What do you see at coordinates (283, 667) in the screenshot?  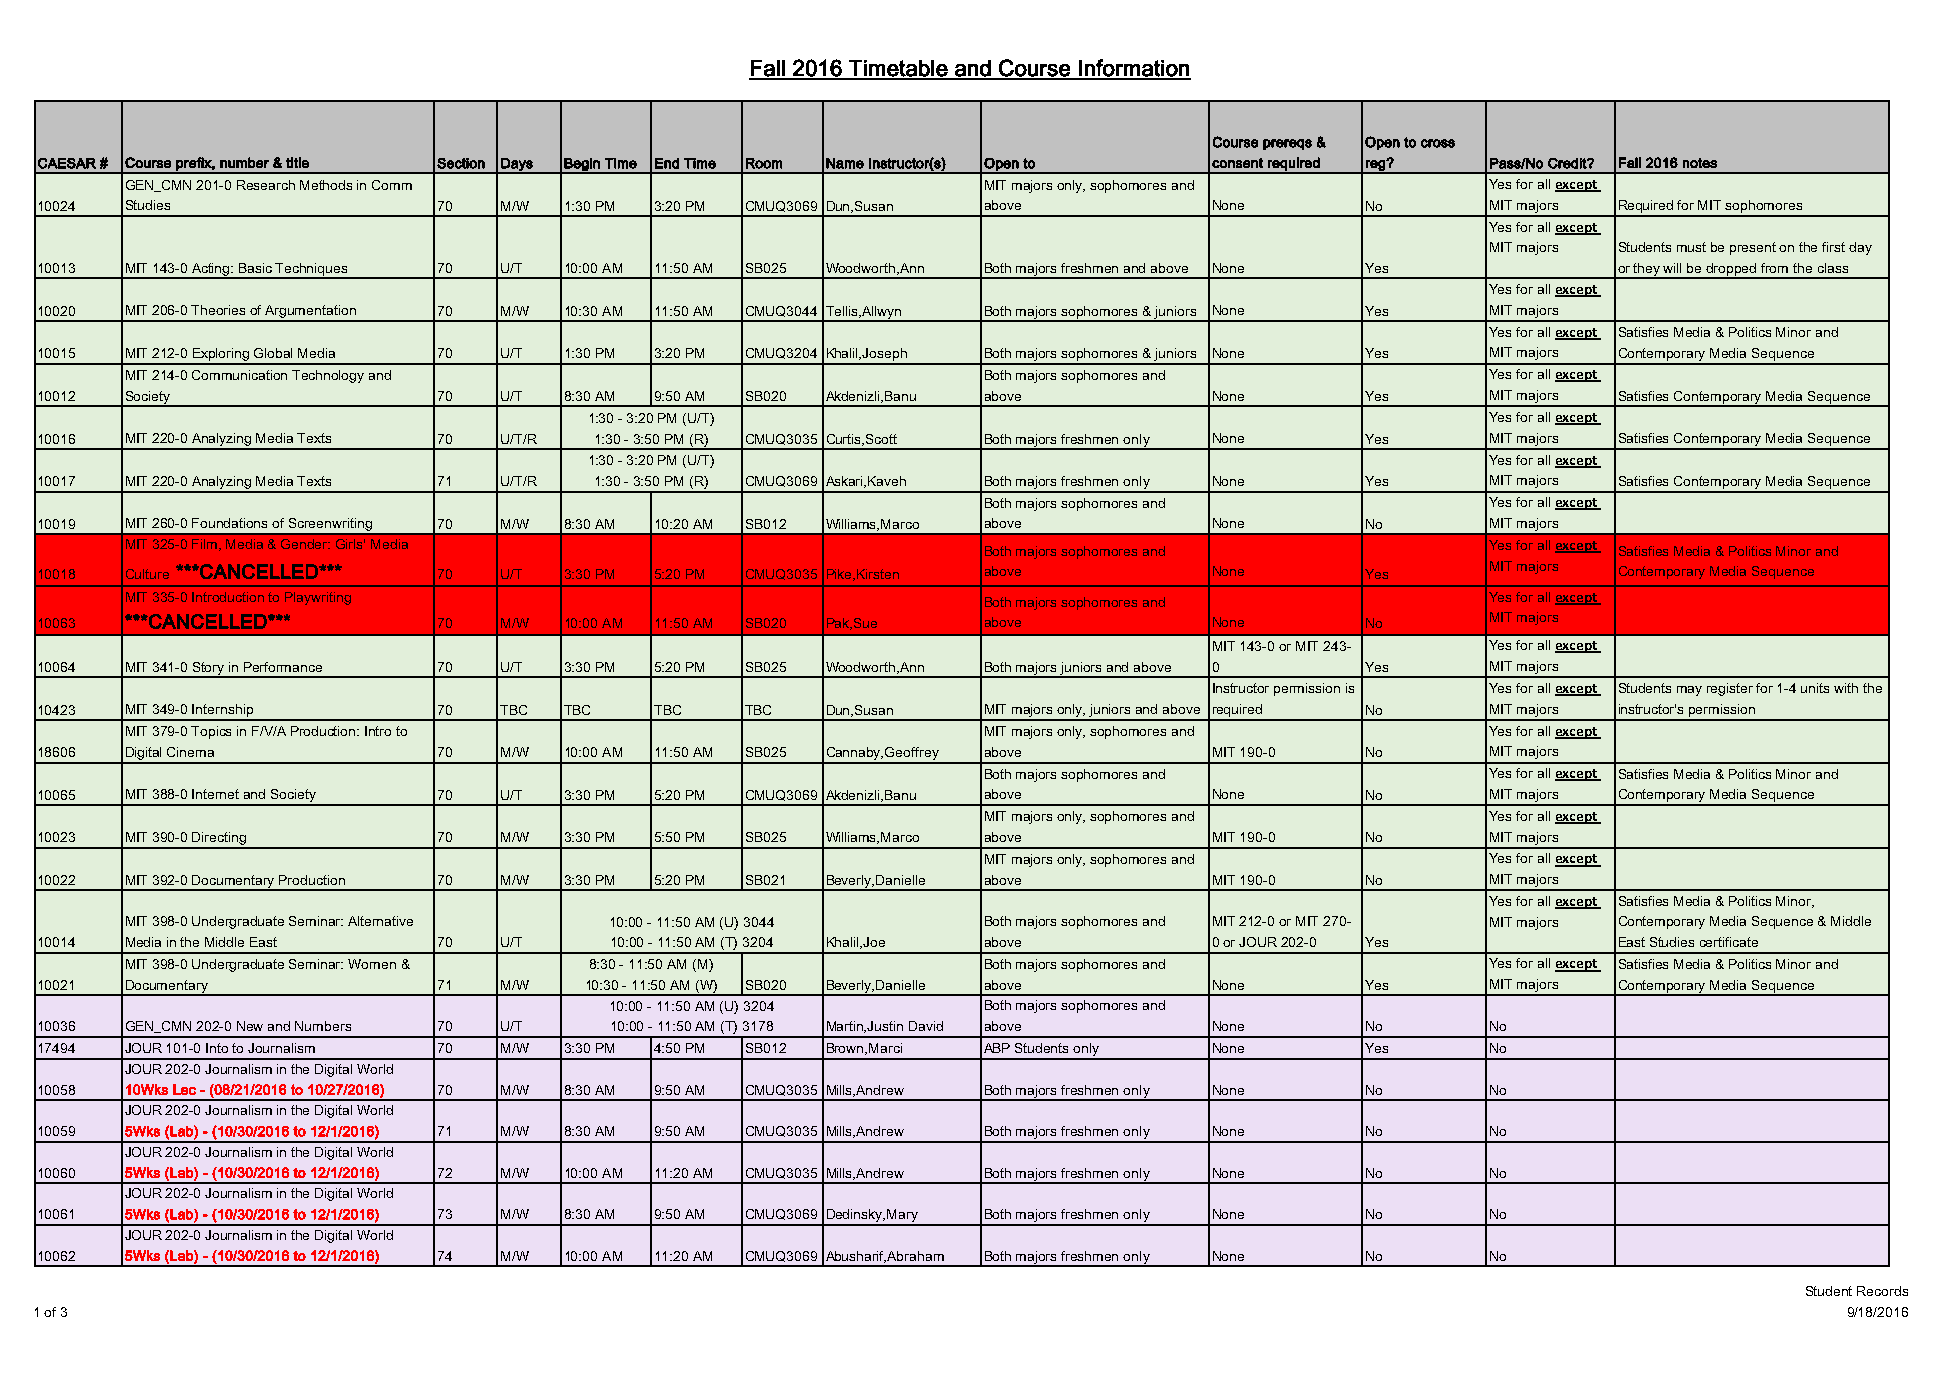 I see `Performance` at bounding box center [283, 667].
